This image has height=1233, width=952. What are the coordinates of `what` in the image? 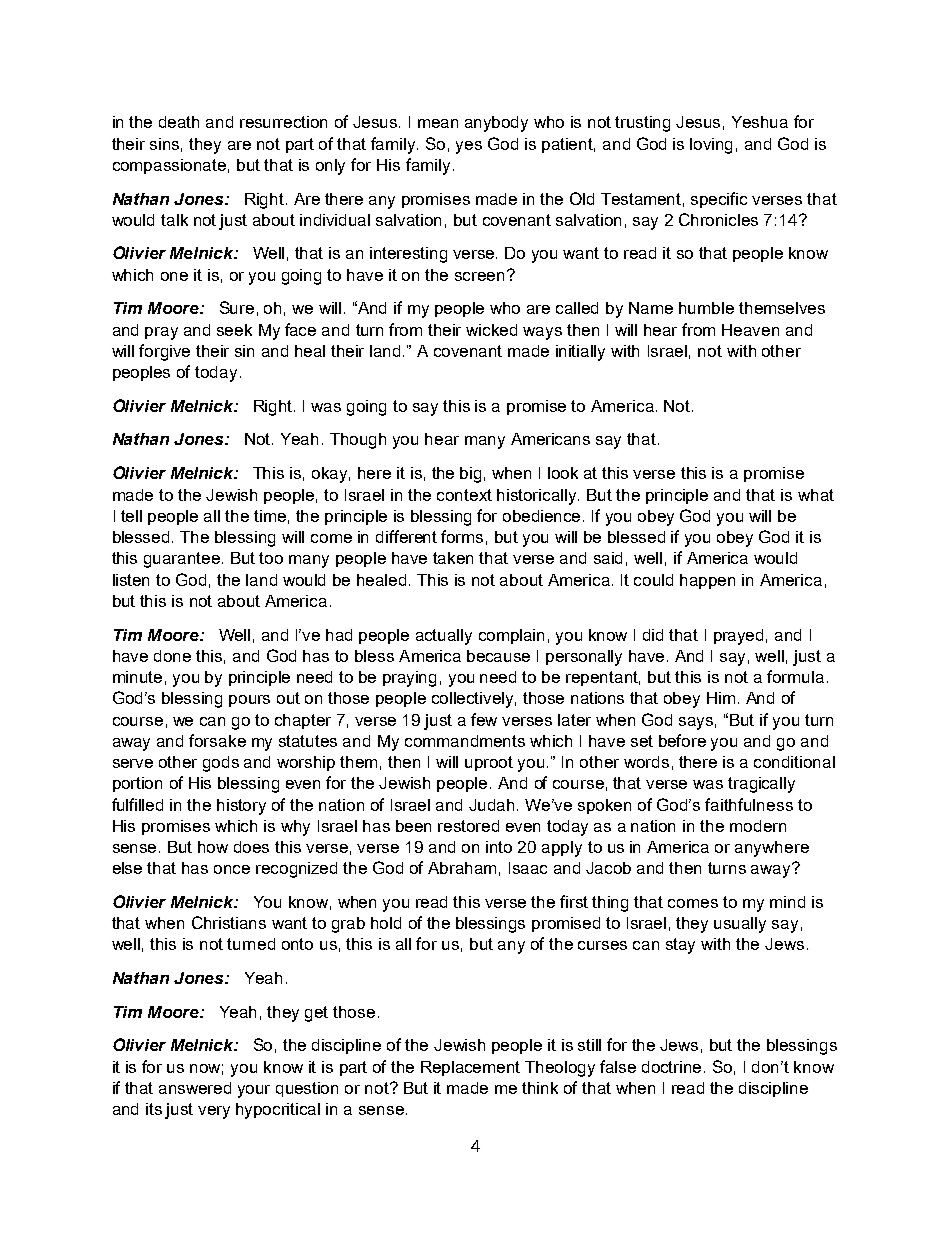 It's located at (816, 495).
